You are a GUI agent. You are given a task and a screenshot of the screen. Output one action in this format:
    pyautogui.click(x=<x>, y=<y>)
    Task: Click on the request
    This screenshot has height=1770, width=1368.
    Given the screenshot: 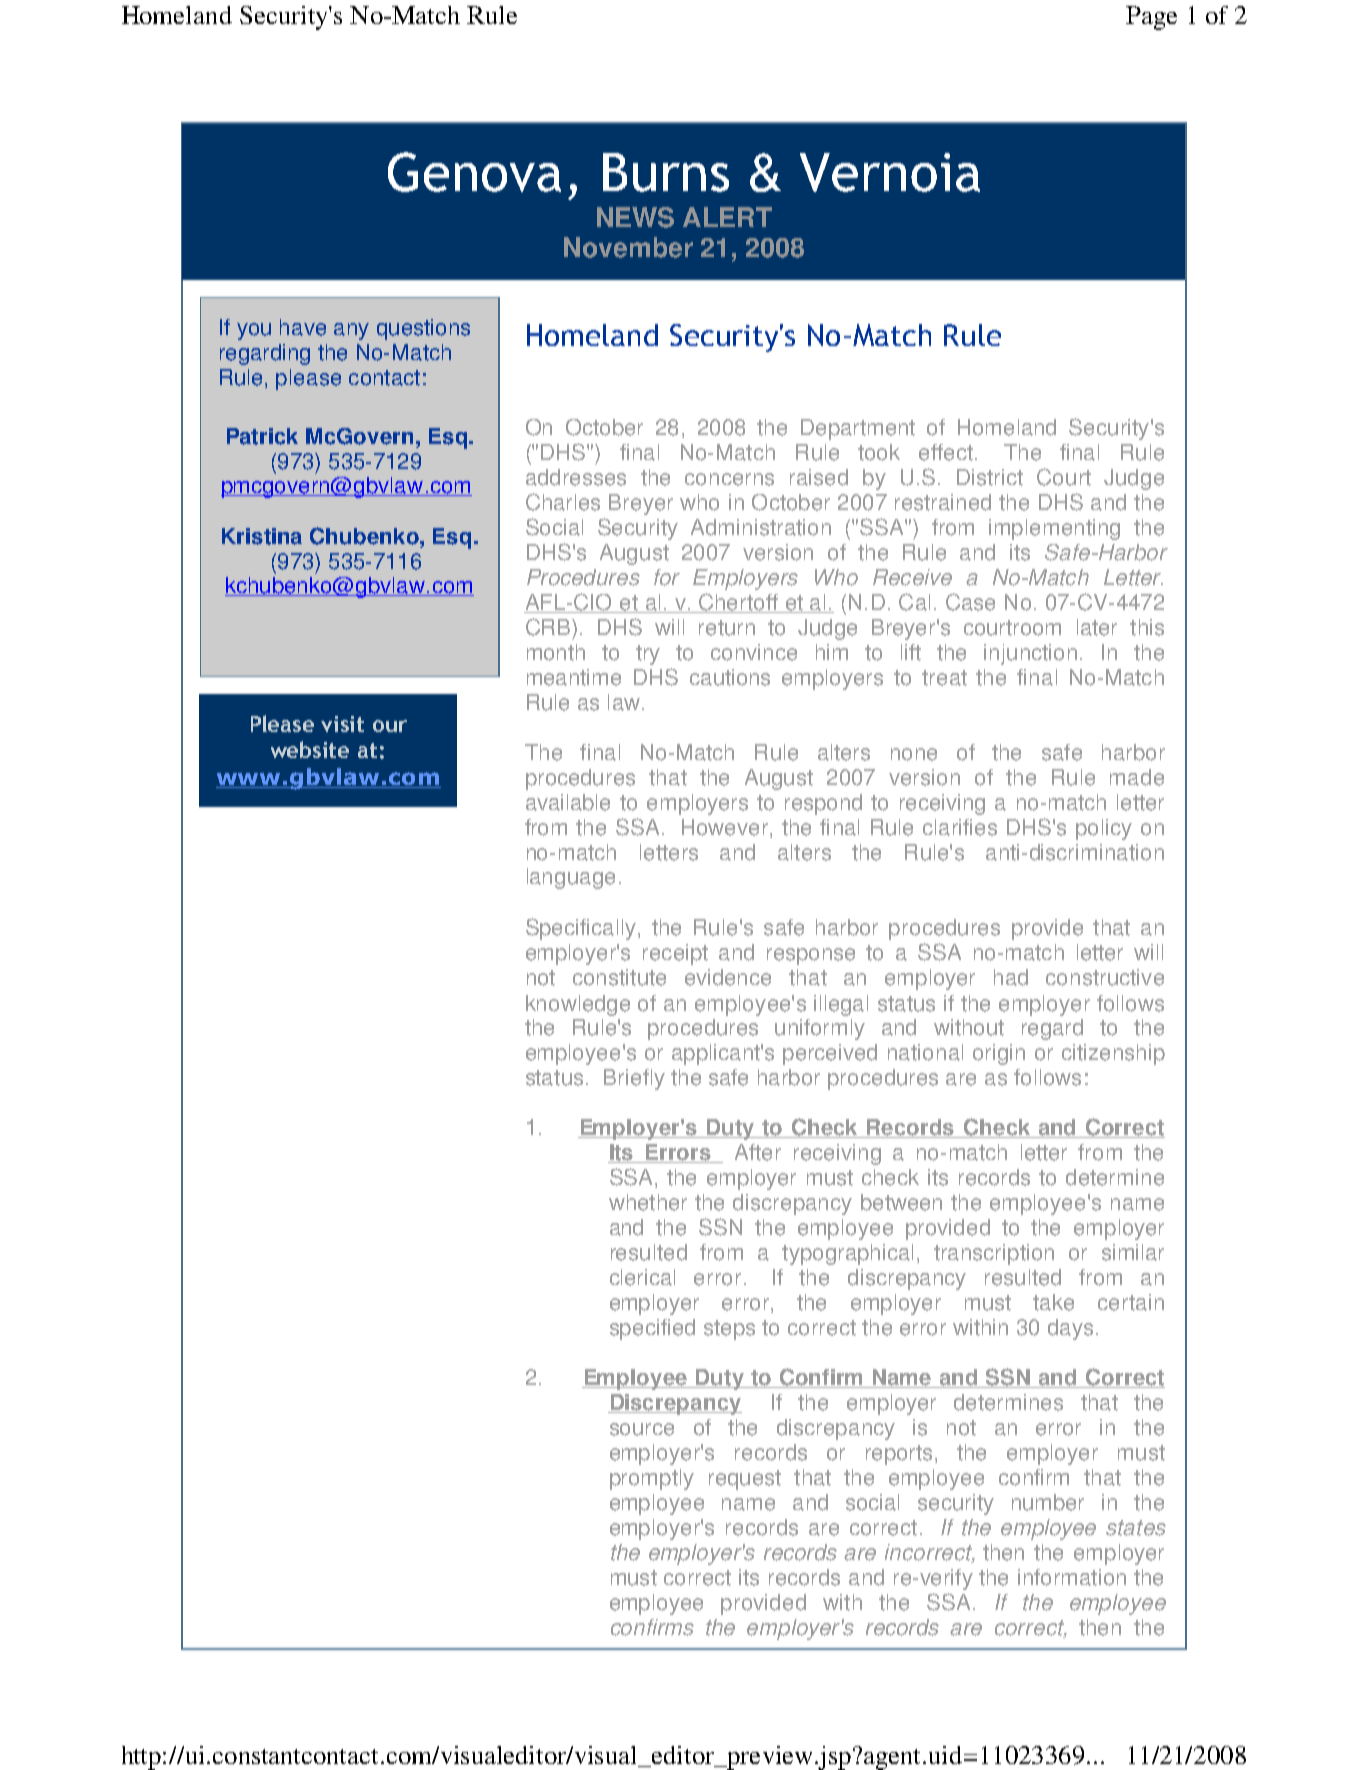 What is the action you would take?
    pyautogui.click(x=745, y=1480)
